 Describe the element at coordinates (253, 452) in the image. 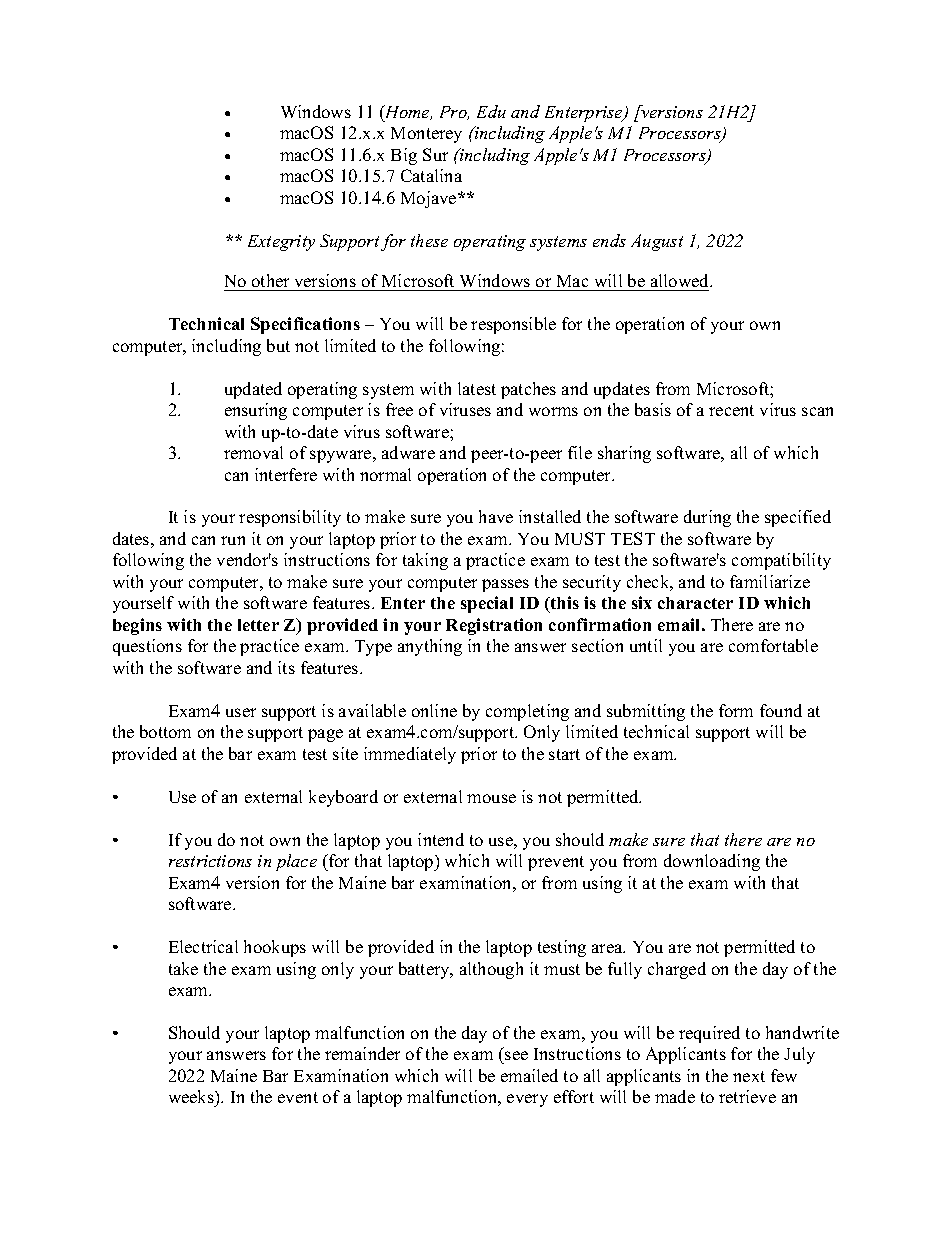

I see `removal` at that location.
